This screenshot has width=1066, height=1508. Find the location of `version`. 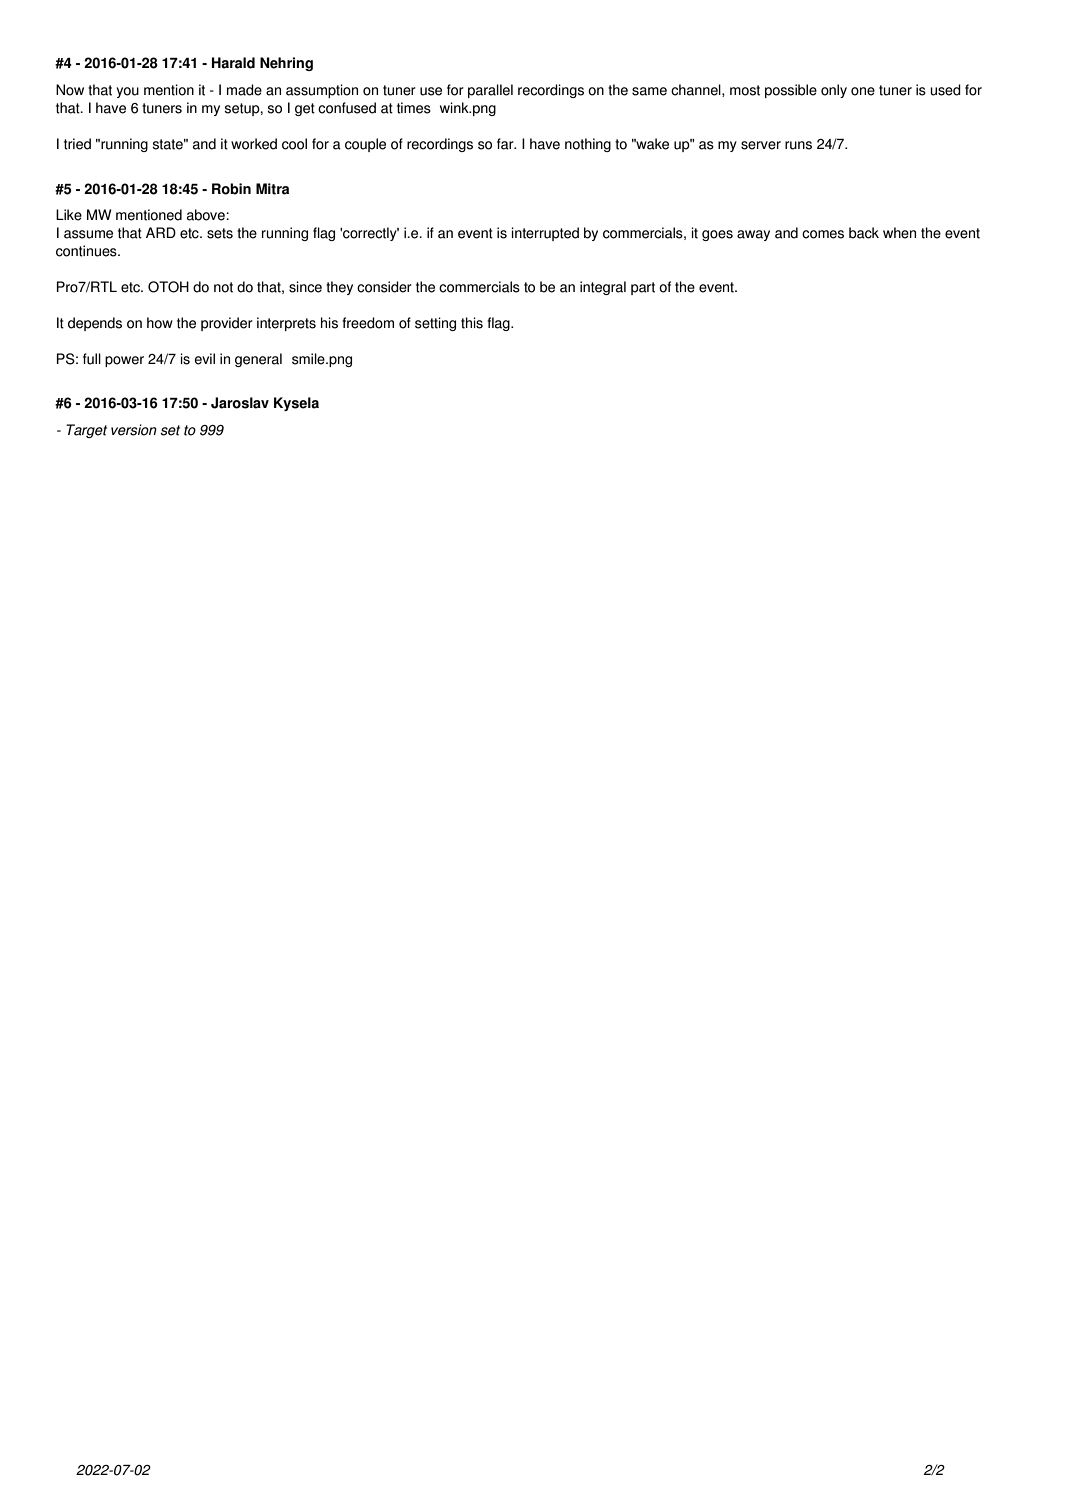

version is located at coordinates (134, 430).
